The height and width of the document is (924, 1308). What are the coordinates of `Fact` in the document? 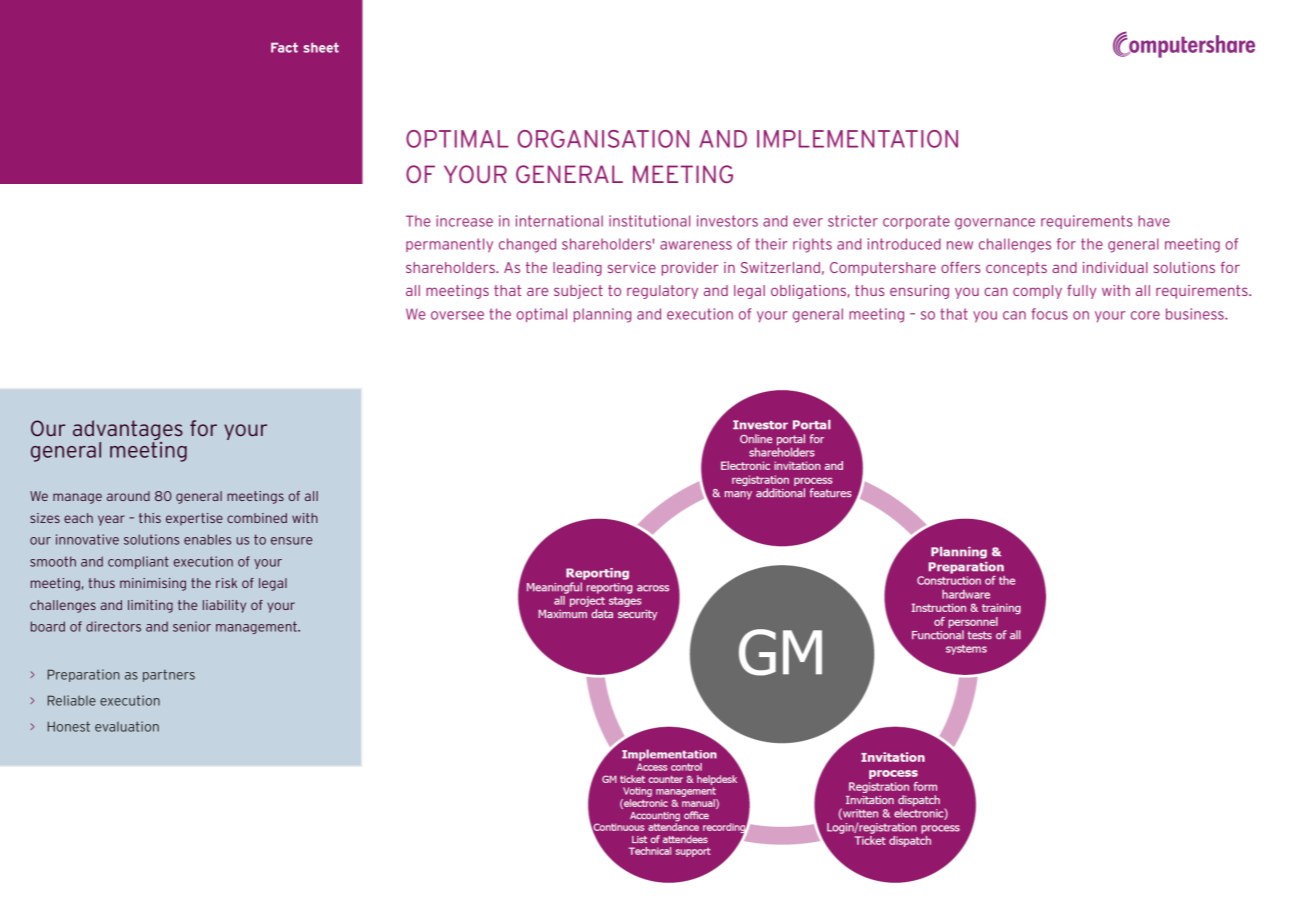 It's located at (284, 47).
